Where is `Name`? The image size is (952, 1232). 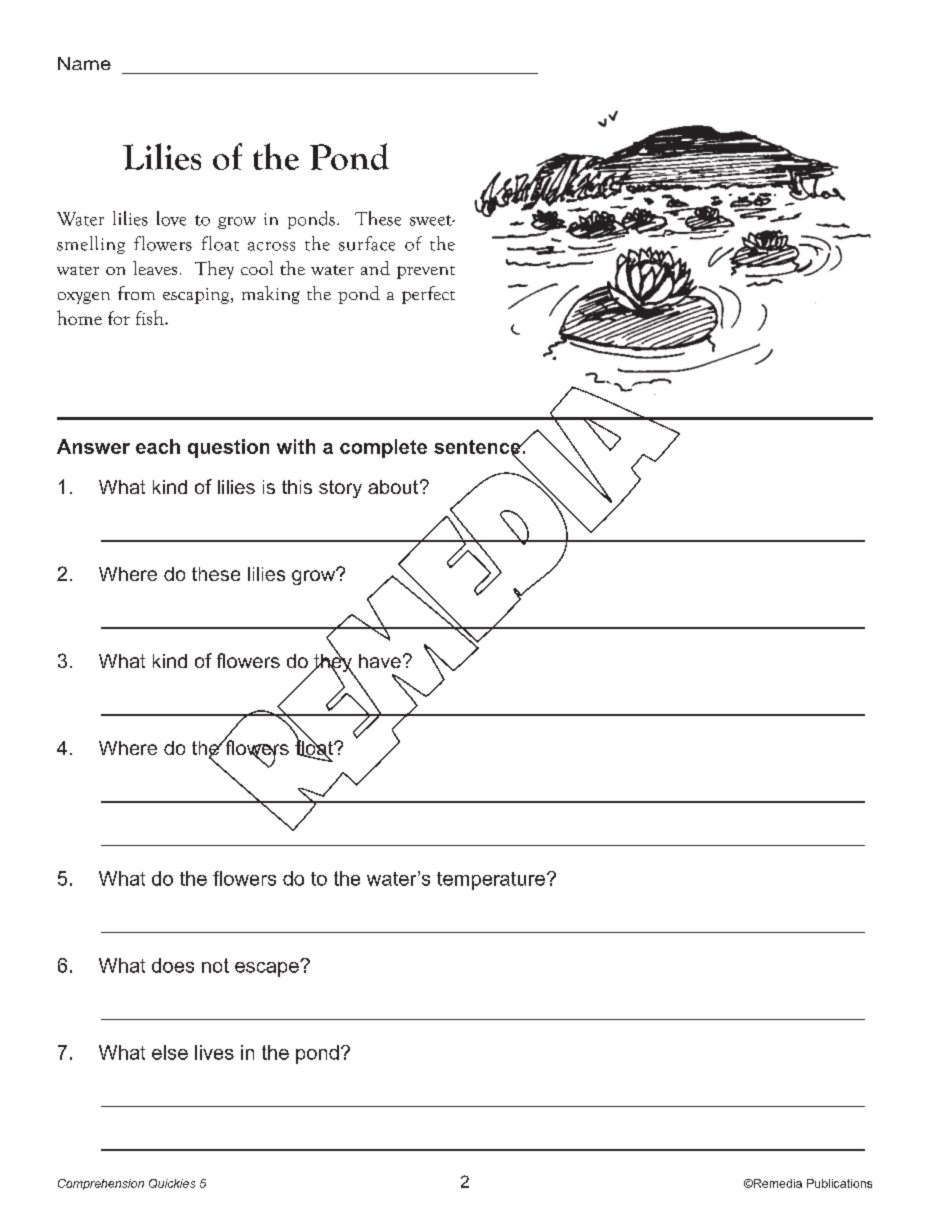 Name is located at coordinates (84, 63).
